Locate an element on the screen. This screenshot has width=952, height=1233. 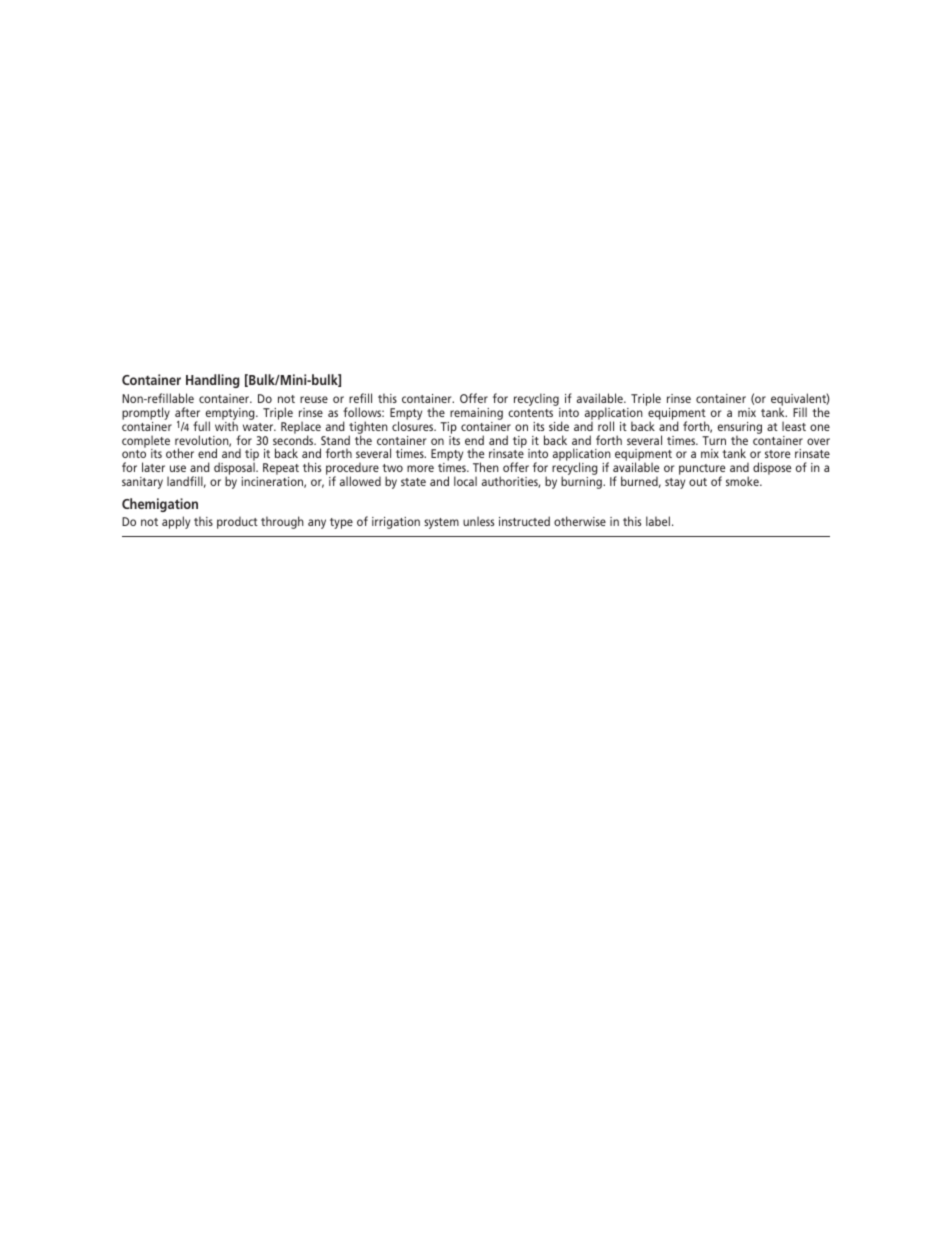
sanitary is located at coordinates (142, 483).
